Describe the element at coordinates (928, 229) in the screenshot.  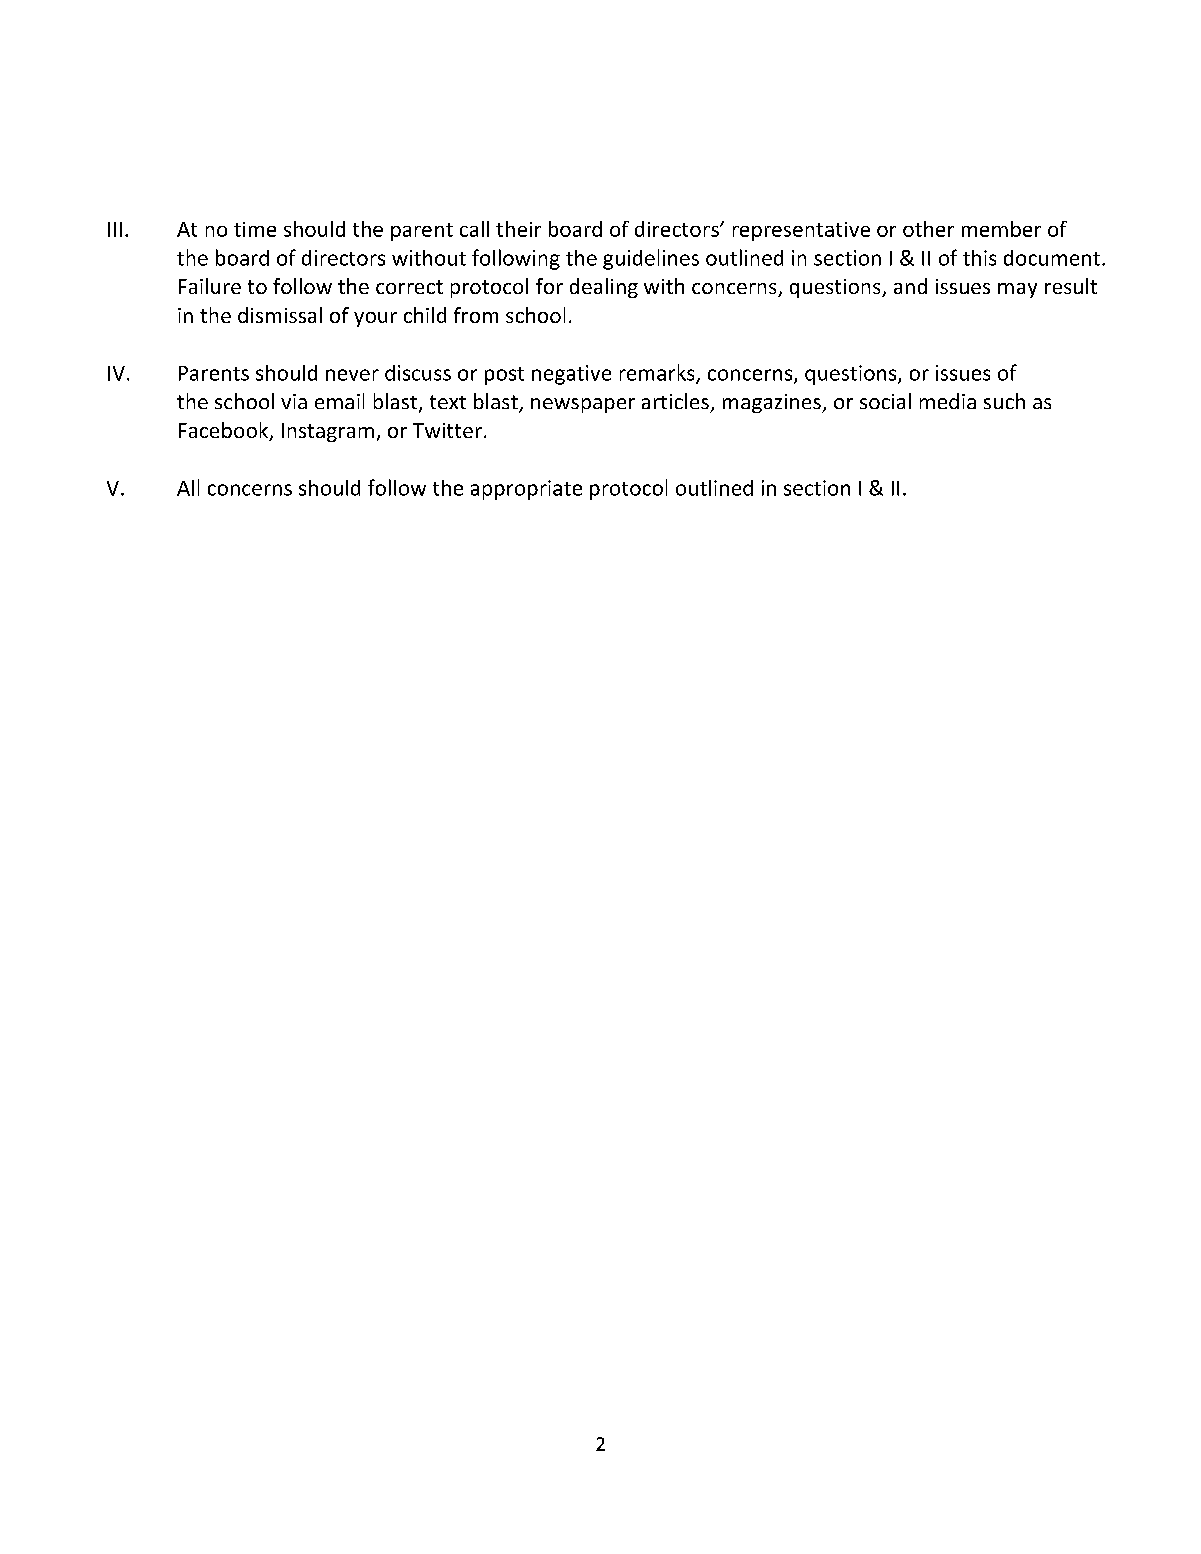
I see `other` at that location.
